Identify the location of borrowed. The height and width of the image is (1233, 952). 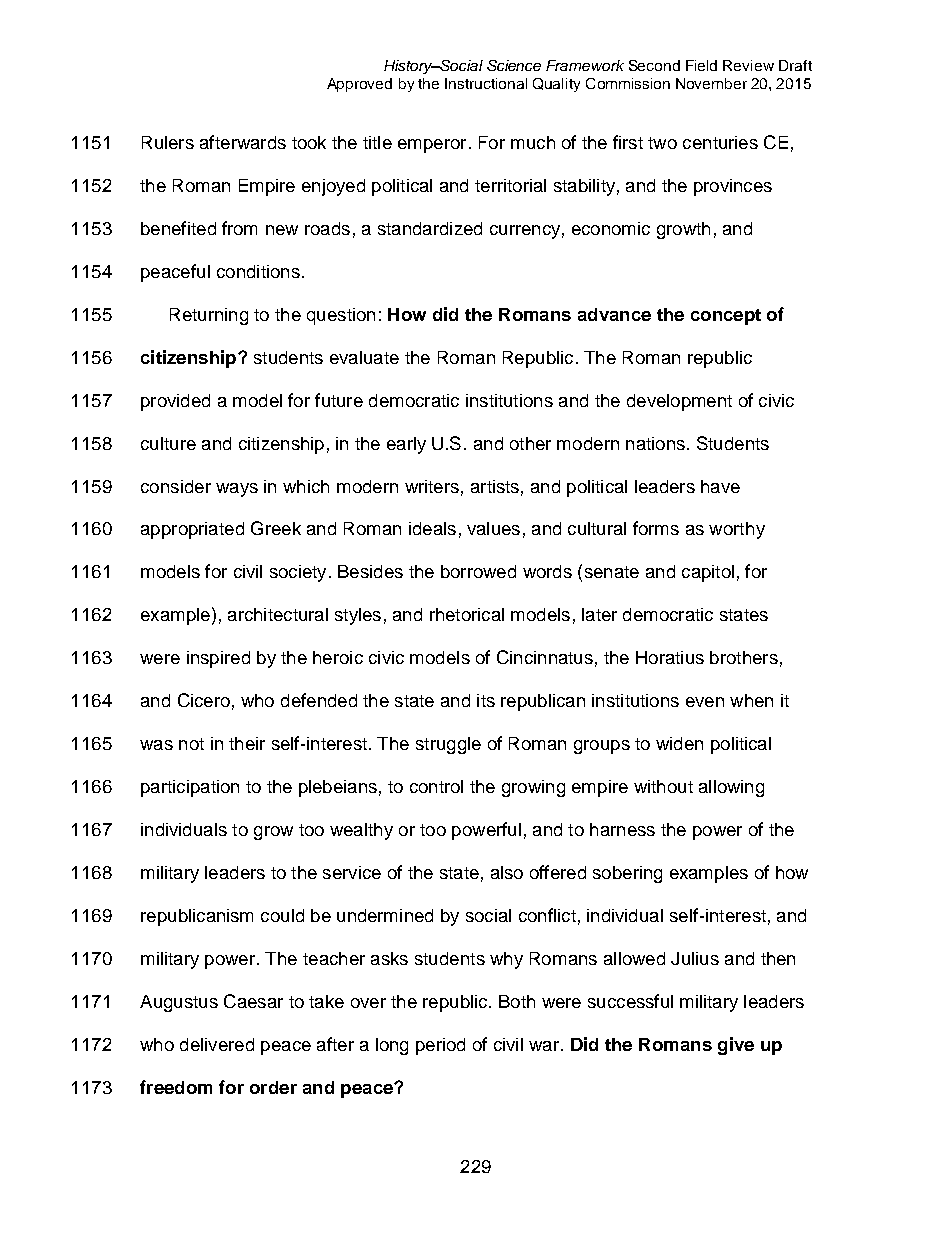
(478, 571).
